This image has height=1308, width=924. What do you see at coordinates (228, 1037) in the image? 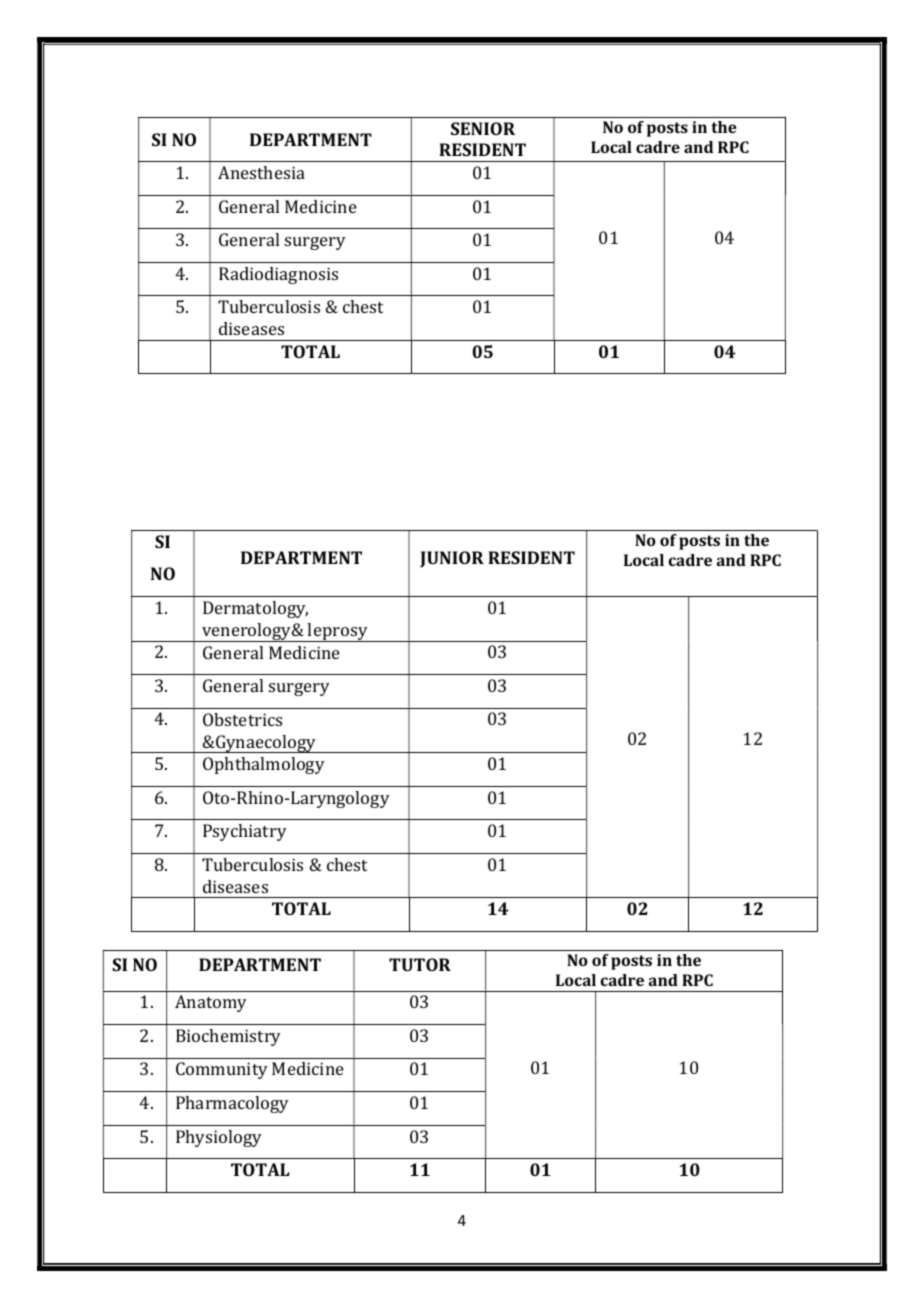
I see `Biochemistry` at bounding box center [228, 1037].
